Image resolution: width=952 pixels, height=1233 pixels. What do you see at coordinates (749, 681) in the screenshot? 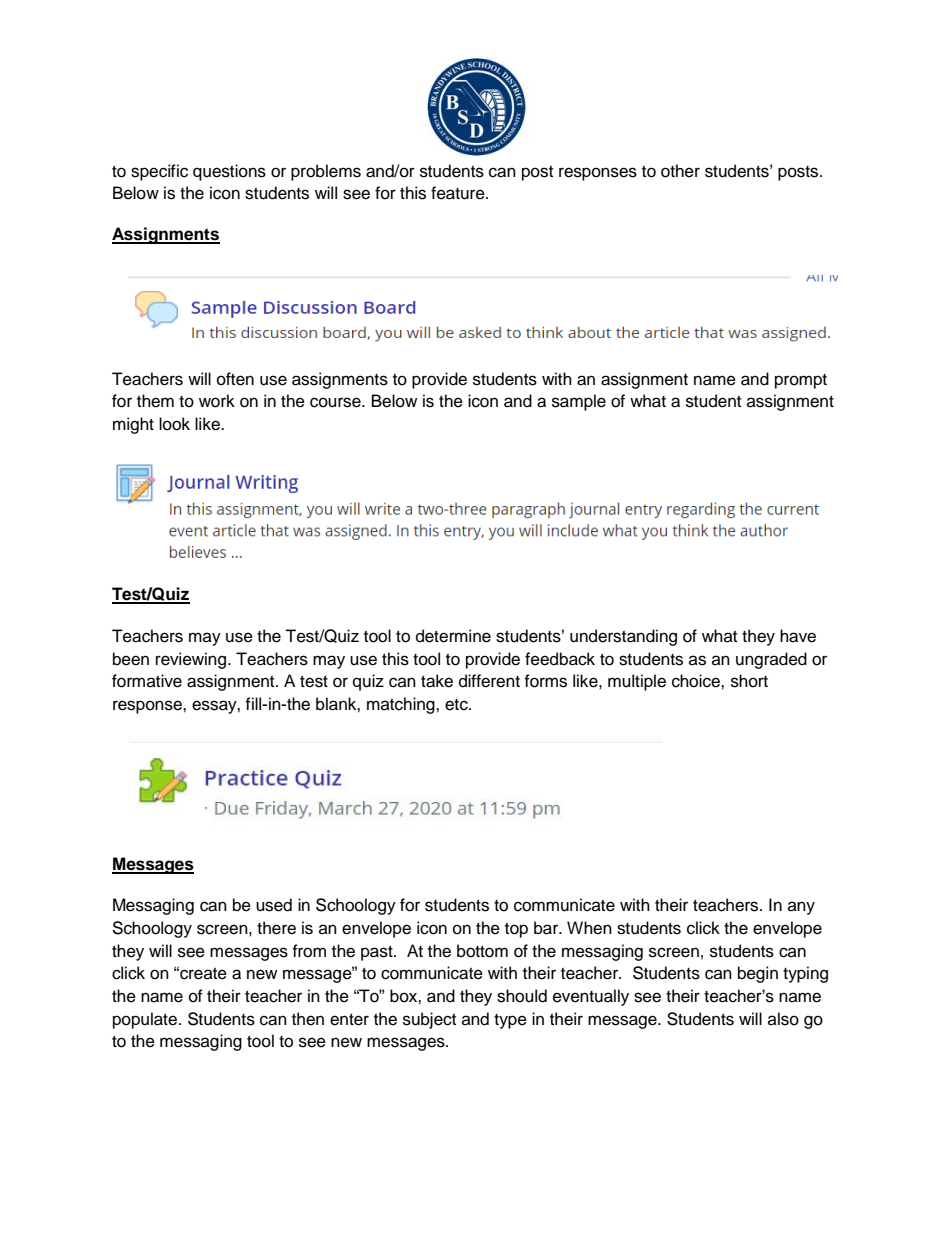
I see `short` at bounding box center [749, 681].
